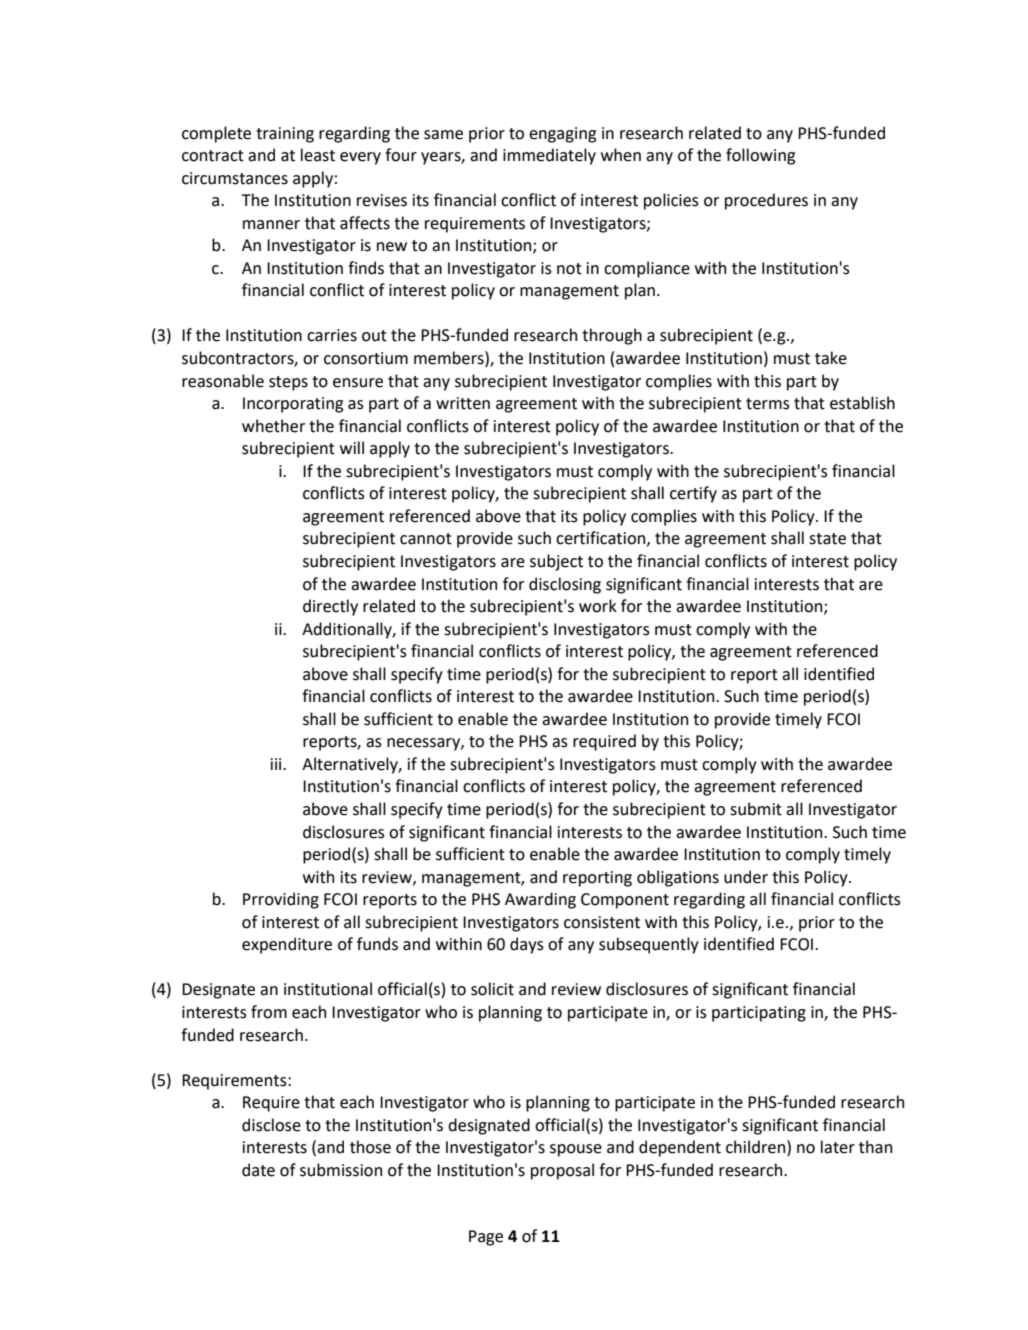  Describe the element at coordinates (746, 877) in the screenshot. I see `under` at that location.
